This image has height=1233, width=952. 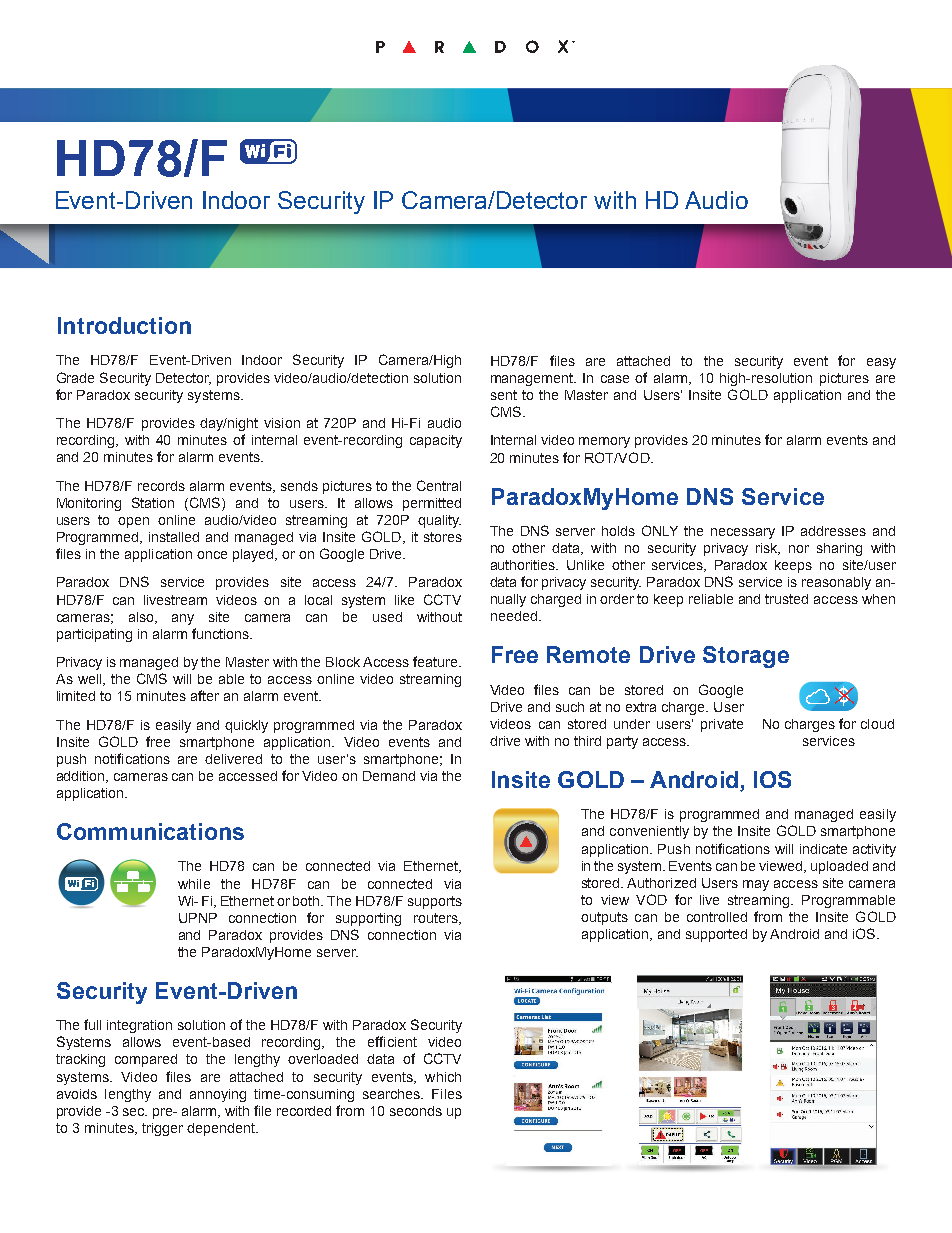 I want to click on trigger, so click(x=162, y=1129).
